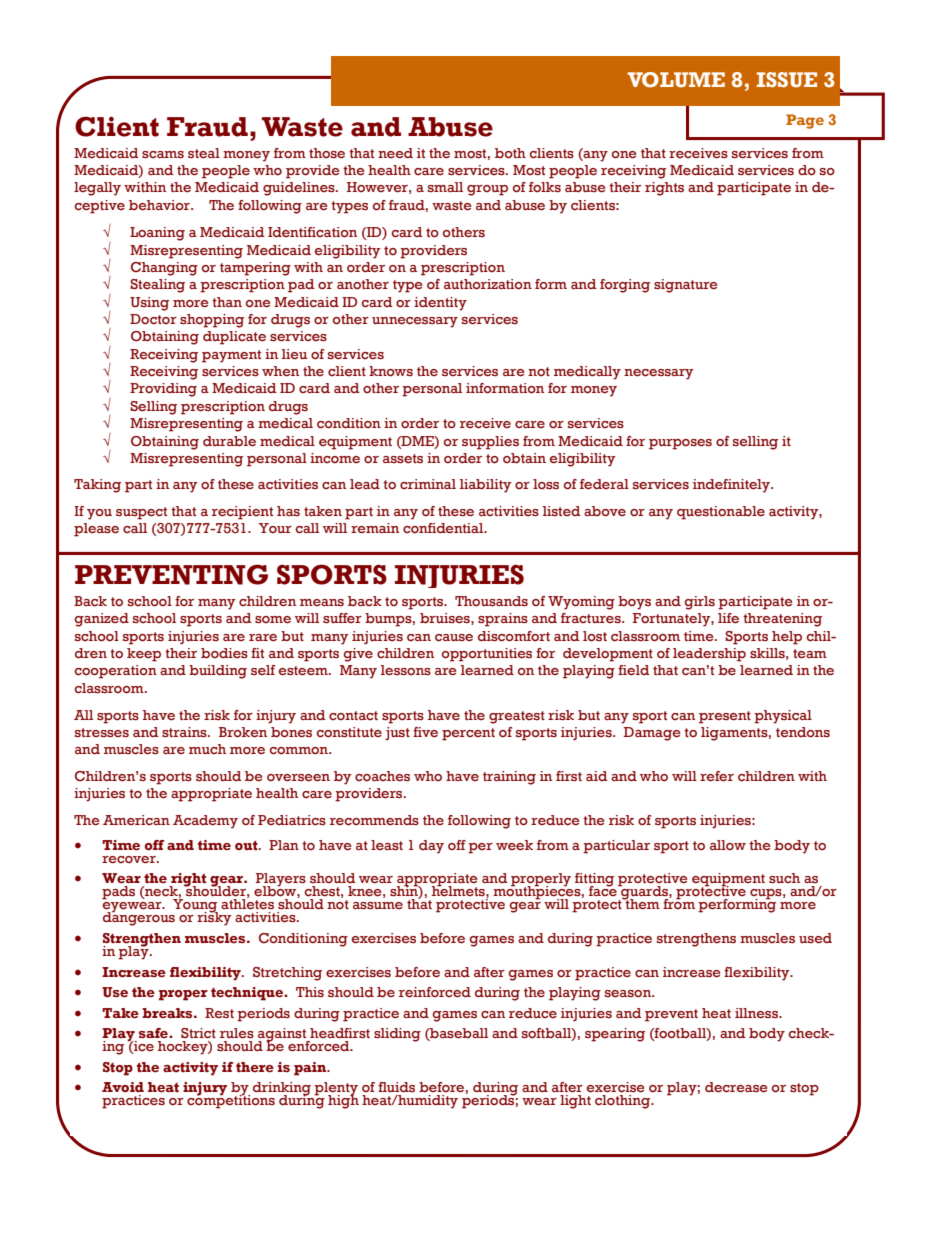 This screenshot has height=1233, width=952. What do you see at coordinates (510, 153) in the screenshot?
I see `both` at bounding box center [510, 153].
